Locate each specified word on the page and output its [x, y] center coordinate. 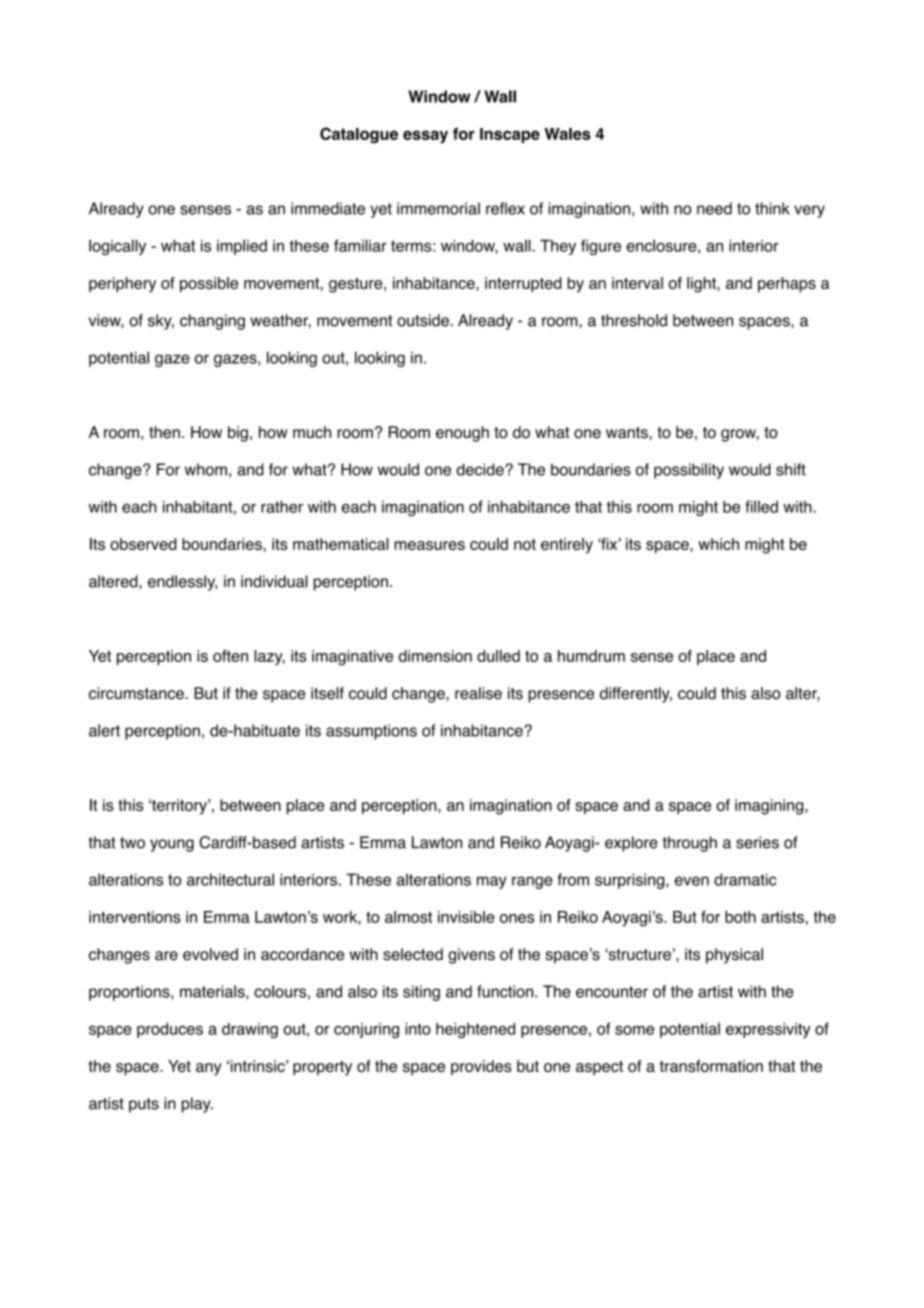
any [209, 1069]
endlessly [182, 583]
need [714, 208]
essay [425, 136]
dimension [435, 656]
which [718, 544]
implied [242, 247]
